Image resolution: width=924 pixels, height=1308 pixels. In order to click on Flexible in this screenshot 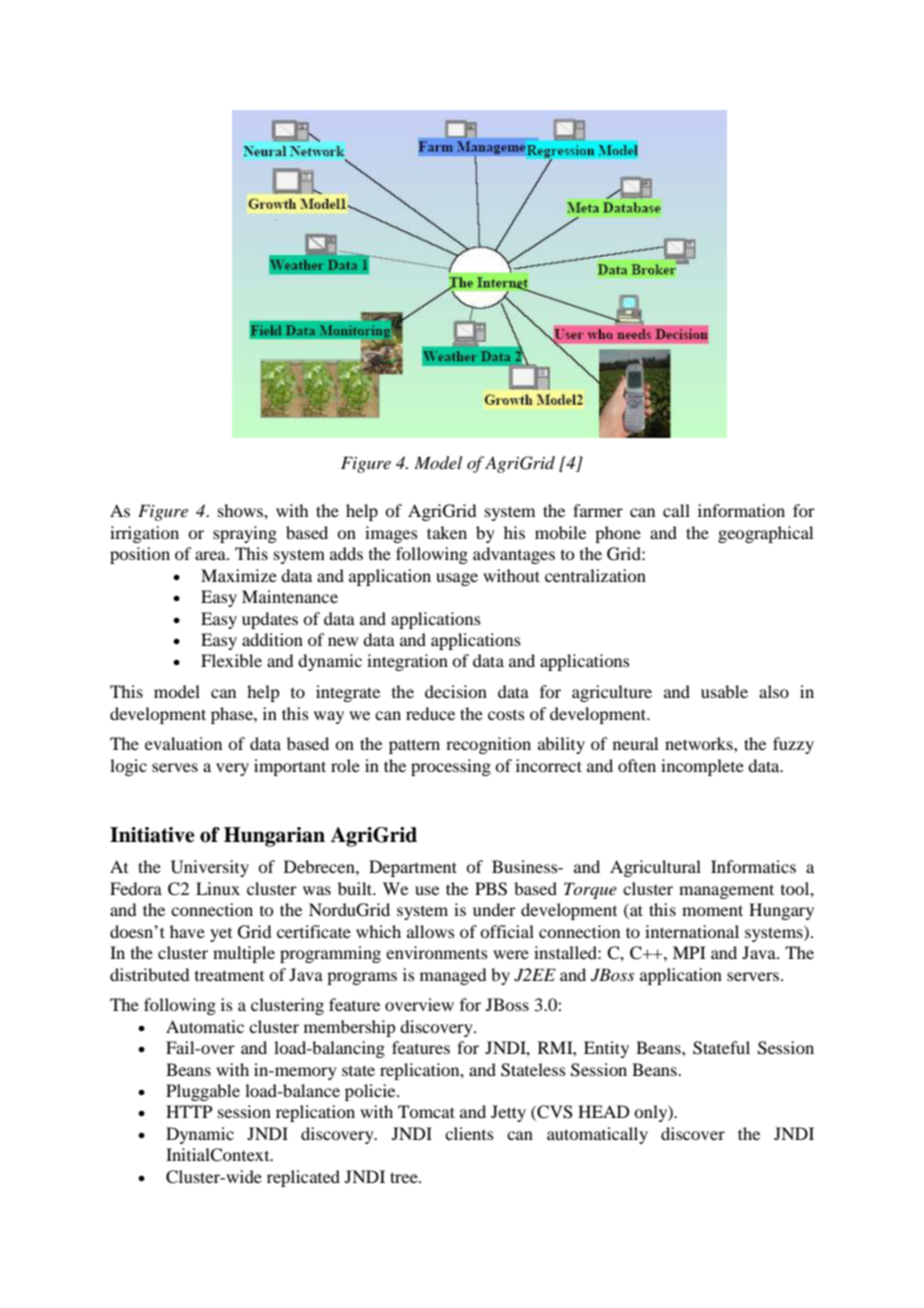, I will do `click(231, 660)`.
